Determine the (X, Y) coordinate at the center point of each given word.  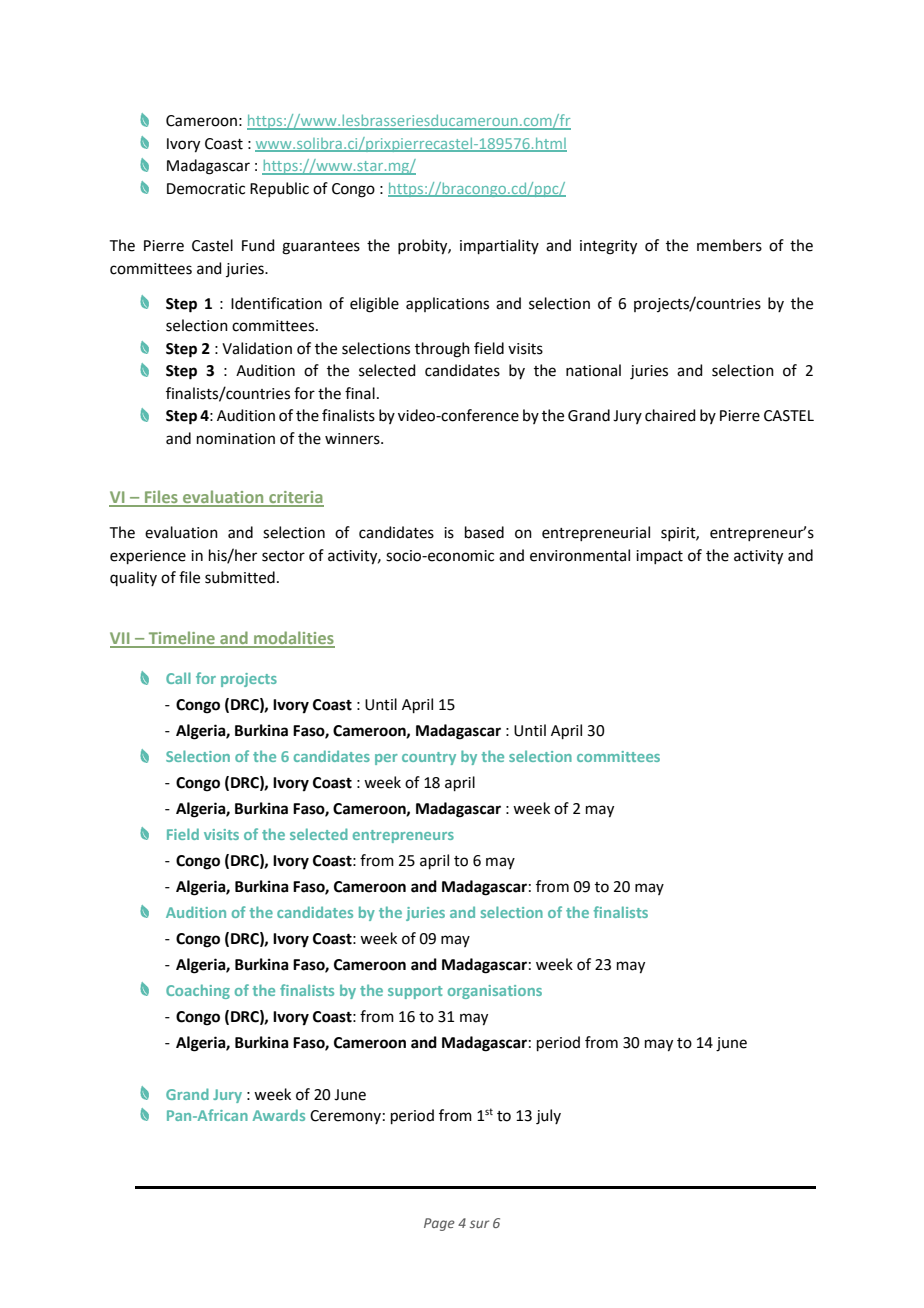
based (484, 532)
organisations (495, 992)
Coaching (198, 991)
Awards (279, 1115)
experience (148, 557)
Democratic (206, 189)
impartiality (499, 246)
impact (659, 557)
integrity (608, 247)
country (429, 758)
